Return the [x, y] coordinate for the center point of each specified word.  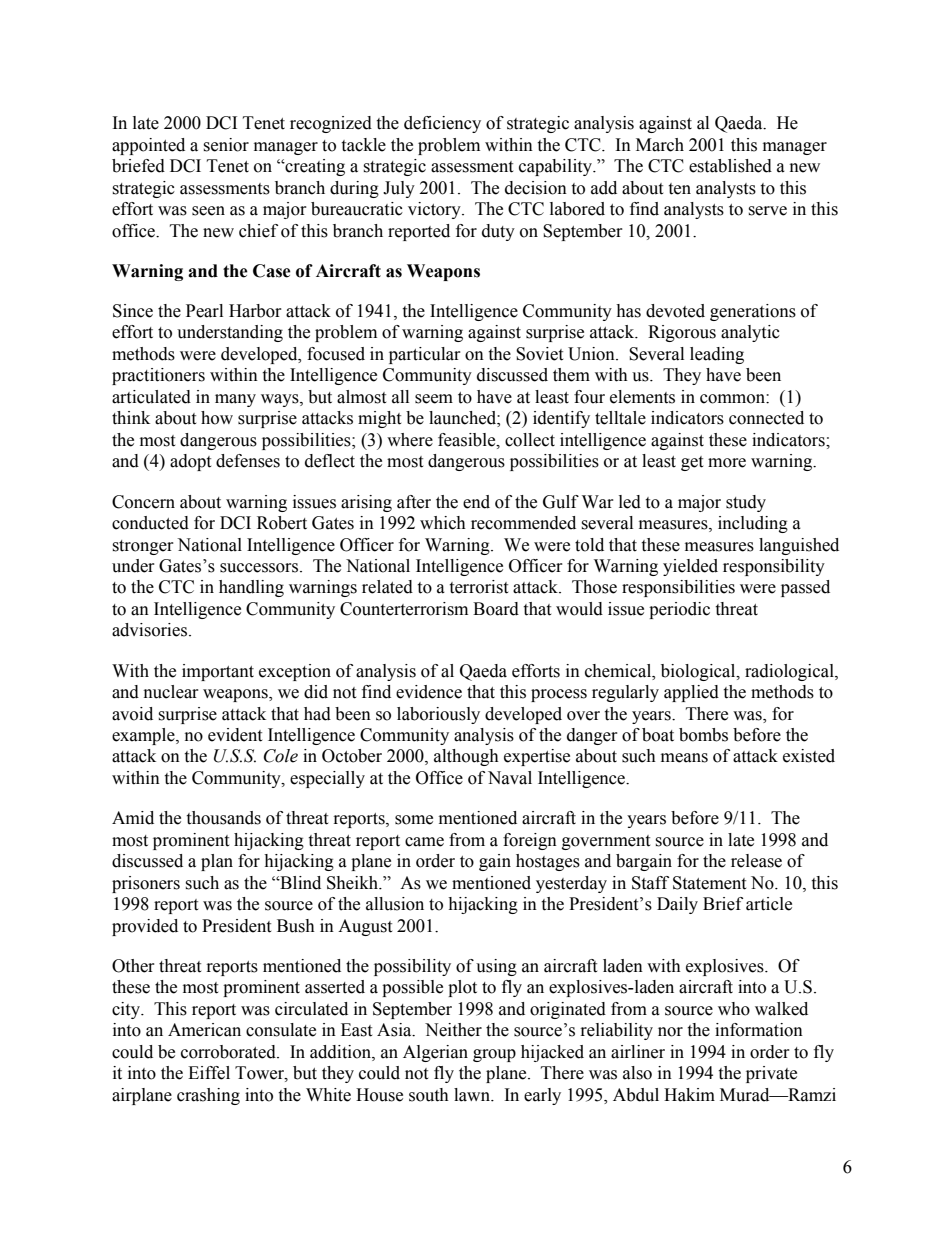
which [443, 523]
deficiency [442, 124]
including [753, 524]
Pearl [204, 311]
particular [425, 355]
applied [691, 693]
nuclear [171, 692]
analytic [750, 333]
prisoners [146, 884]
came [424, 842]
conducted [150, 523]
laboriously [438, 715]
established [730, 166]
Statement [709, 883]
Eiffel [209, 1073]
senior [226, 145]
